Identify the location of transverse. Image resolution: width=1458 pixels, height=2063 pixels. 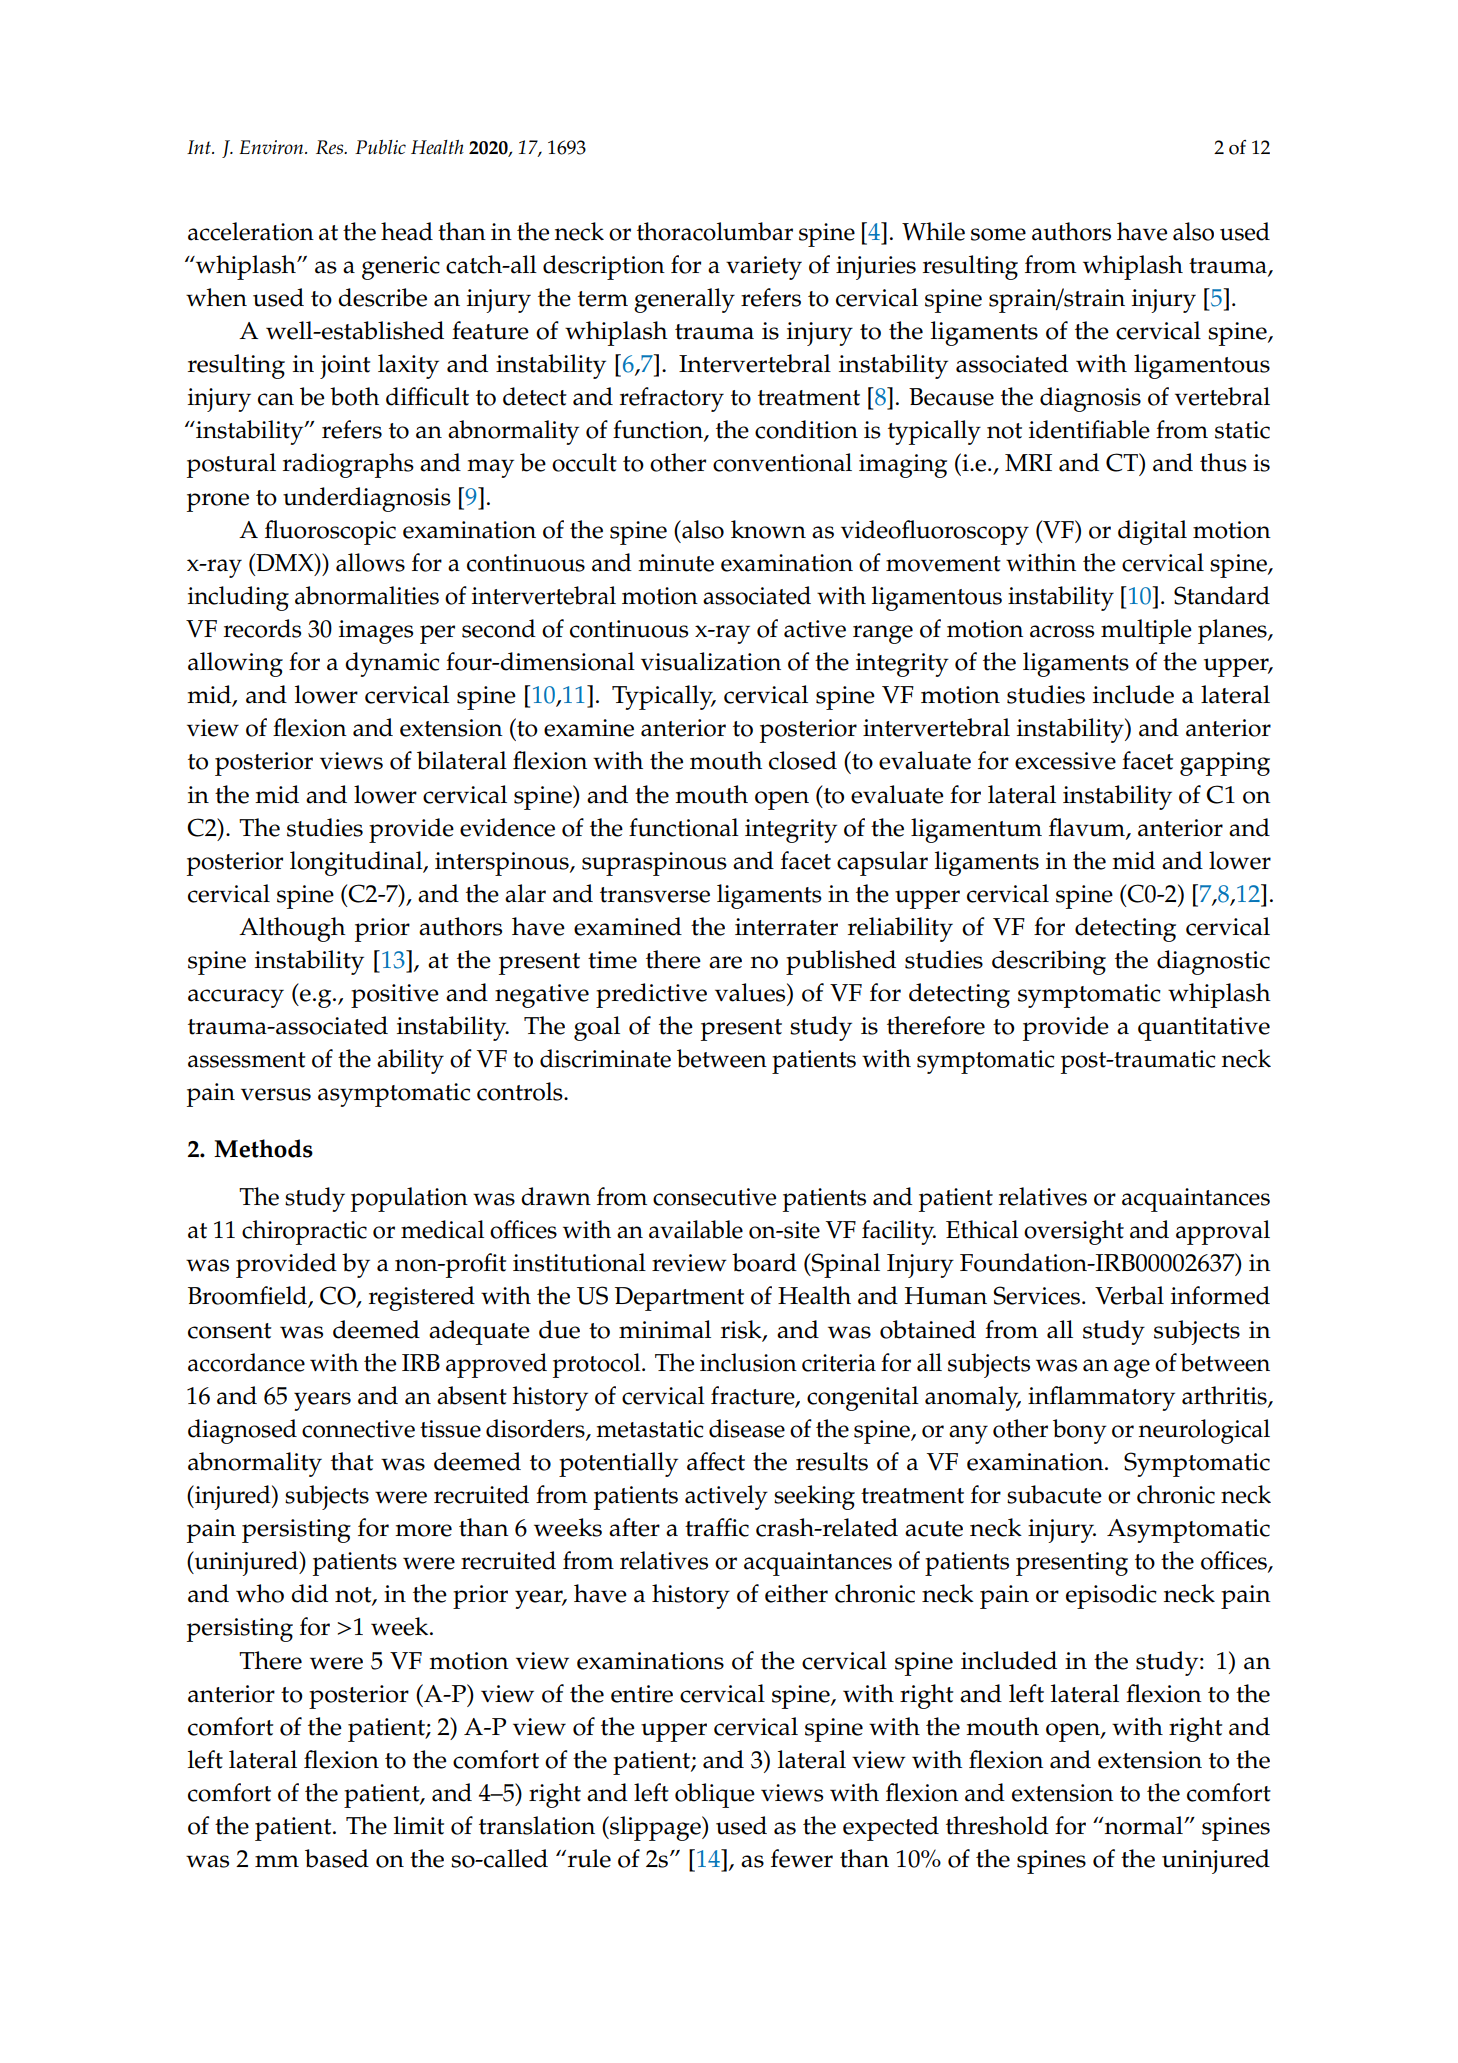
(655, 895).
